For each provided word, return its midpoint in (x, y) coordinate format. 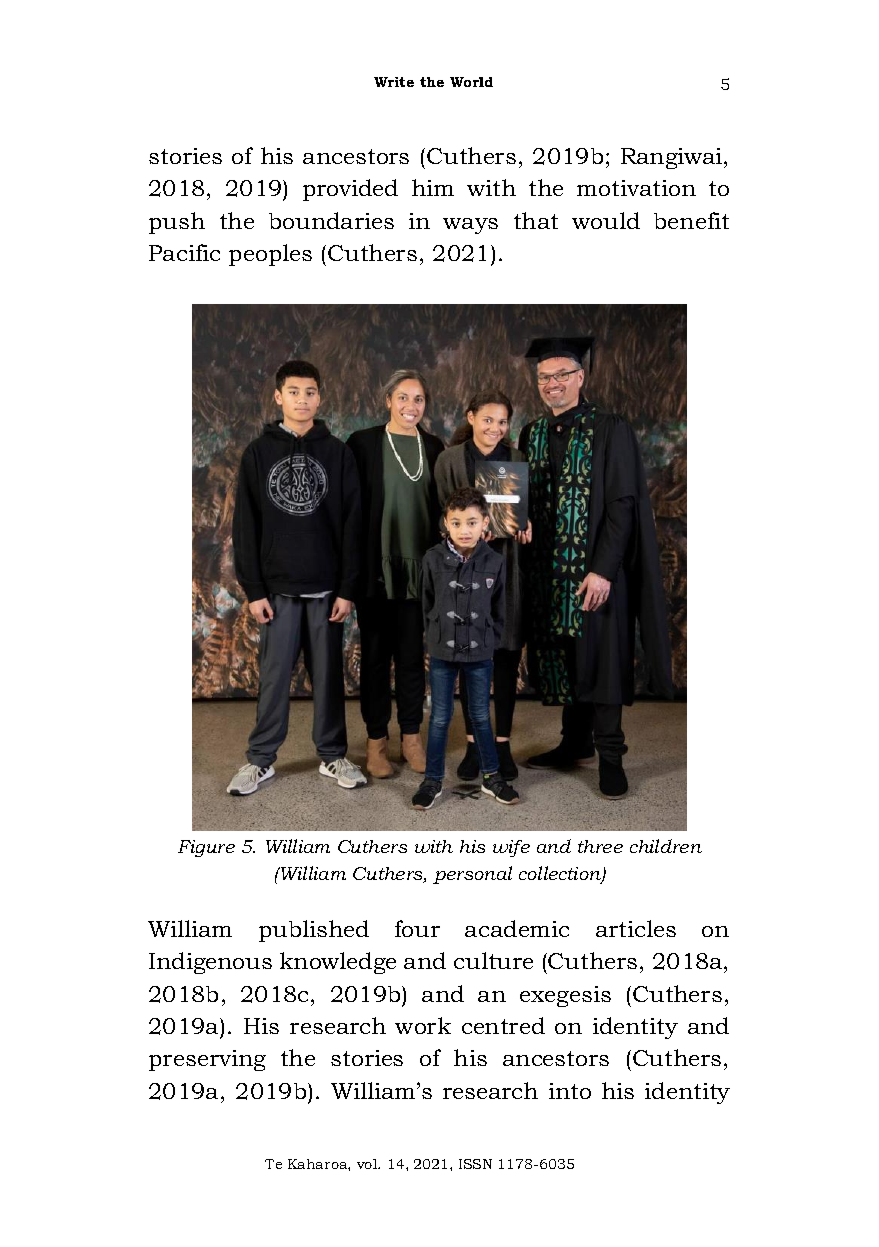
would (606, 220)
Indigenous (210, 963)
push (177, 223)
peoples (270, 255)
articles (636, 928)
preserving (207, 1060)
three (600, 846)
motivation (636, 188)
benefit (691, 220)
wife (511, 848)
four (417, 928)
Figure (206, 848)
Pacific (184, 252)
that (536, 220)
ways (470, 226)
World (471, 82)
